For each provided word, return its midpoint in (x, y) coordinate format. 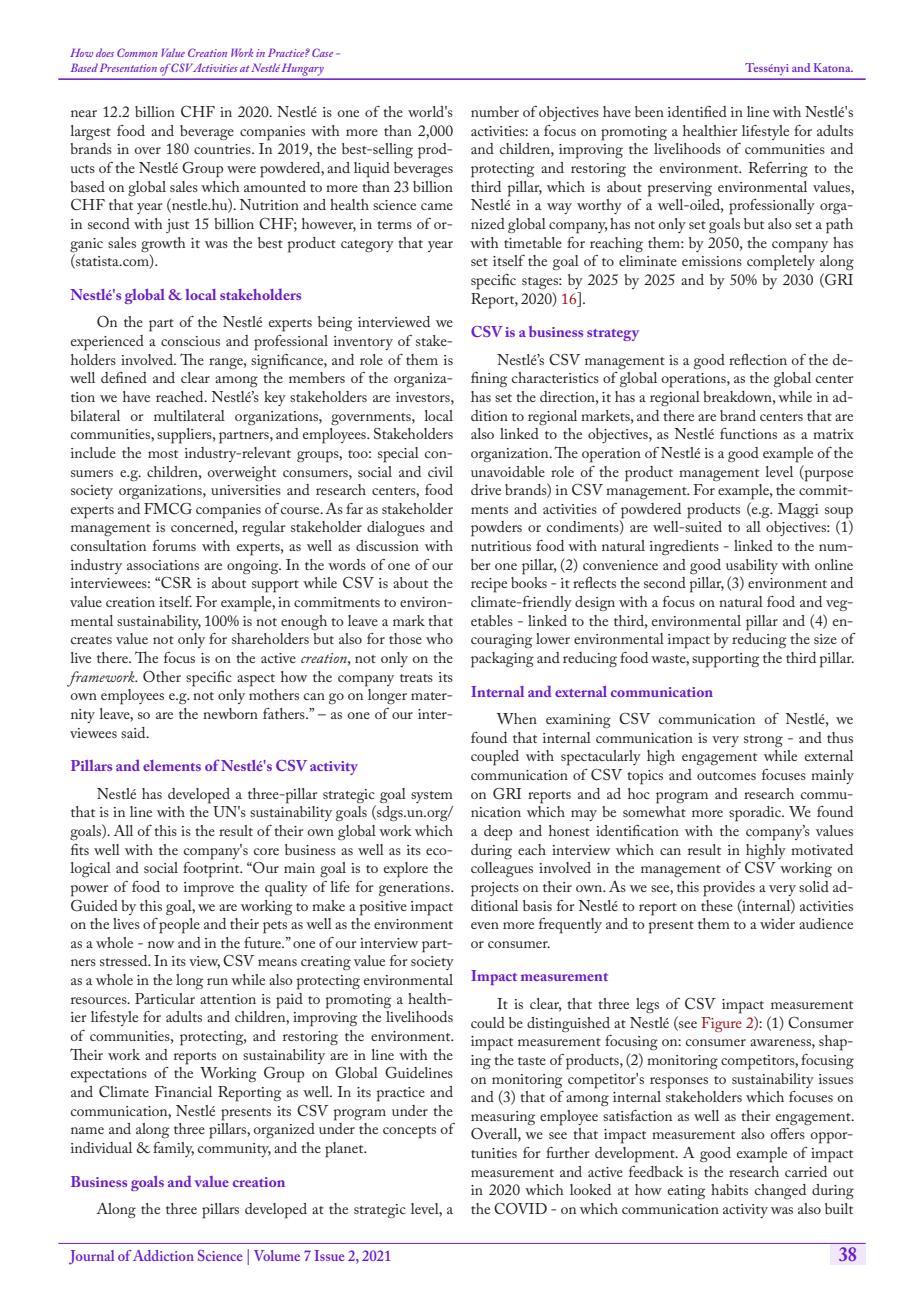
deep (498, 833)
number (495, 111)
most (163, 454)
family (173, 1149)
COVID (520, 1208)
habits (729, 1189)
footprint (212, 870)
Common (137, 52)
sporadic (756, 814)
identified (697, 111)
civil (440, 471)
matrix (833, 434)
